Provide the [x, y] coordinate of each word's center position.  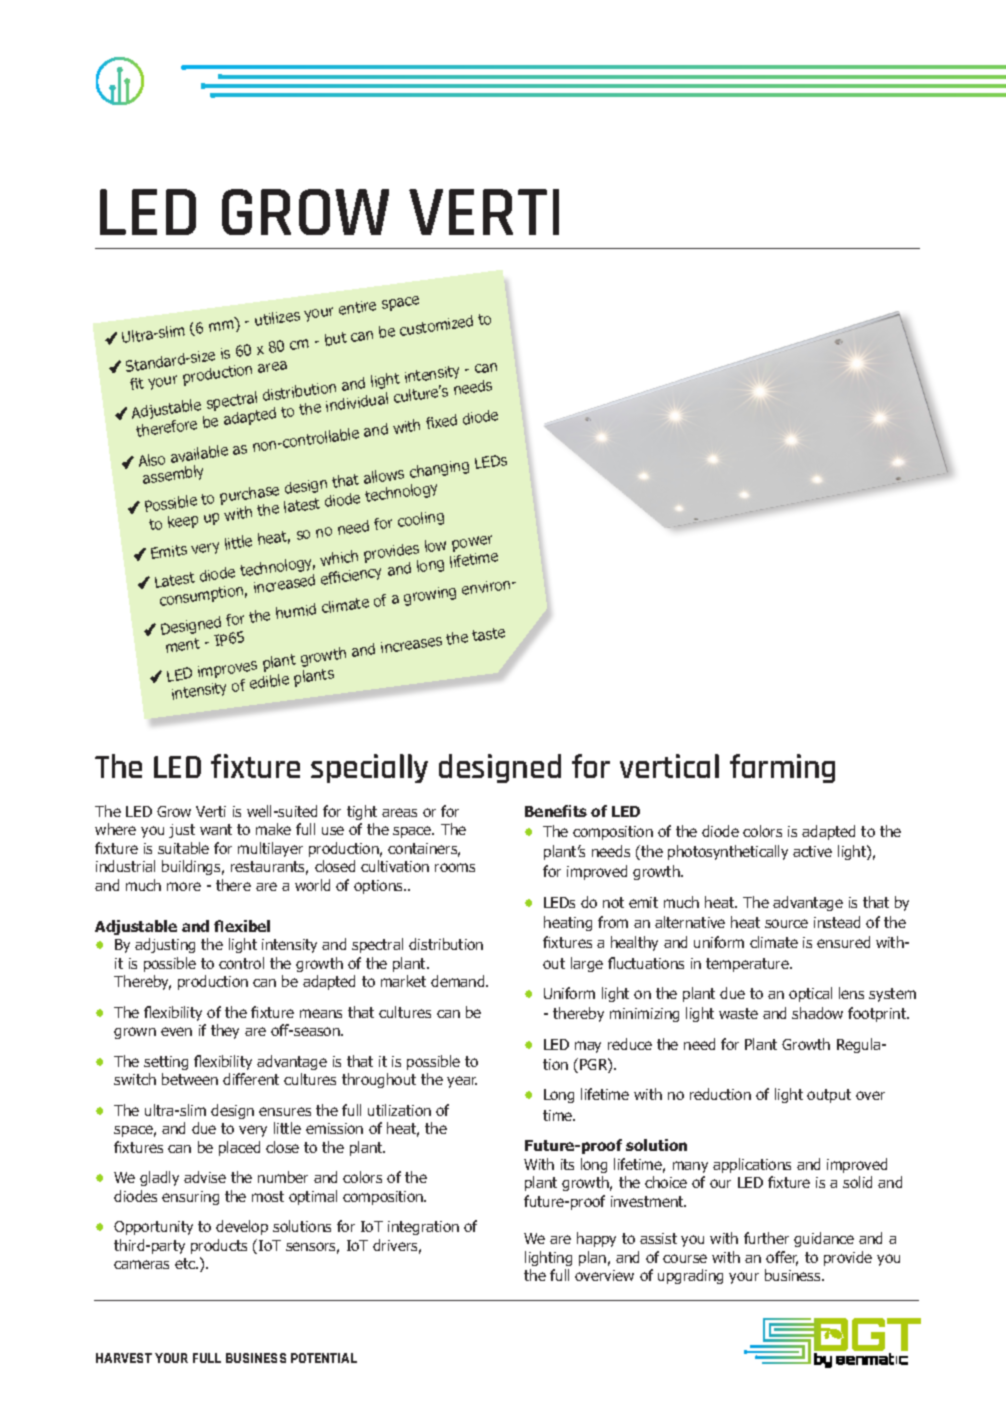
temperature [748, 965]
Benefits [556, 811]
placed [239, 1148]
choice [666, 1182]
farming [782, 768]
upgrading [690, 1276]
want [216, 829]
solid [857, 1182]
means [321, 1013]
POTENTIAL [324, 1358]
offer [782, 1258]
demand [459, 981]
